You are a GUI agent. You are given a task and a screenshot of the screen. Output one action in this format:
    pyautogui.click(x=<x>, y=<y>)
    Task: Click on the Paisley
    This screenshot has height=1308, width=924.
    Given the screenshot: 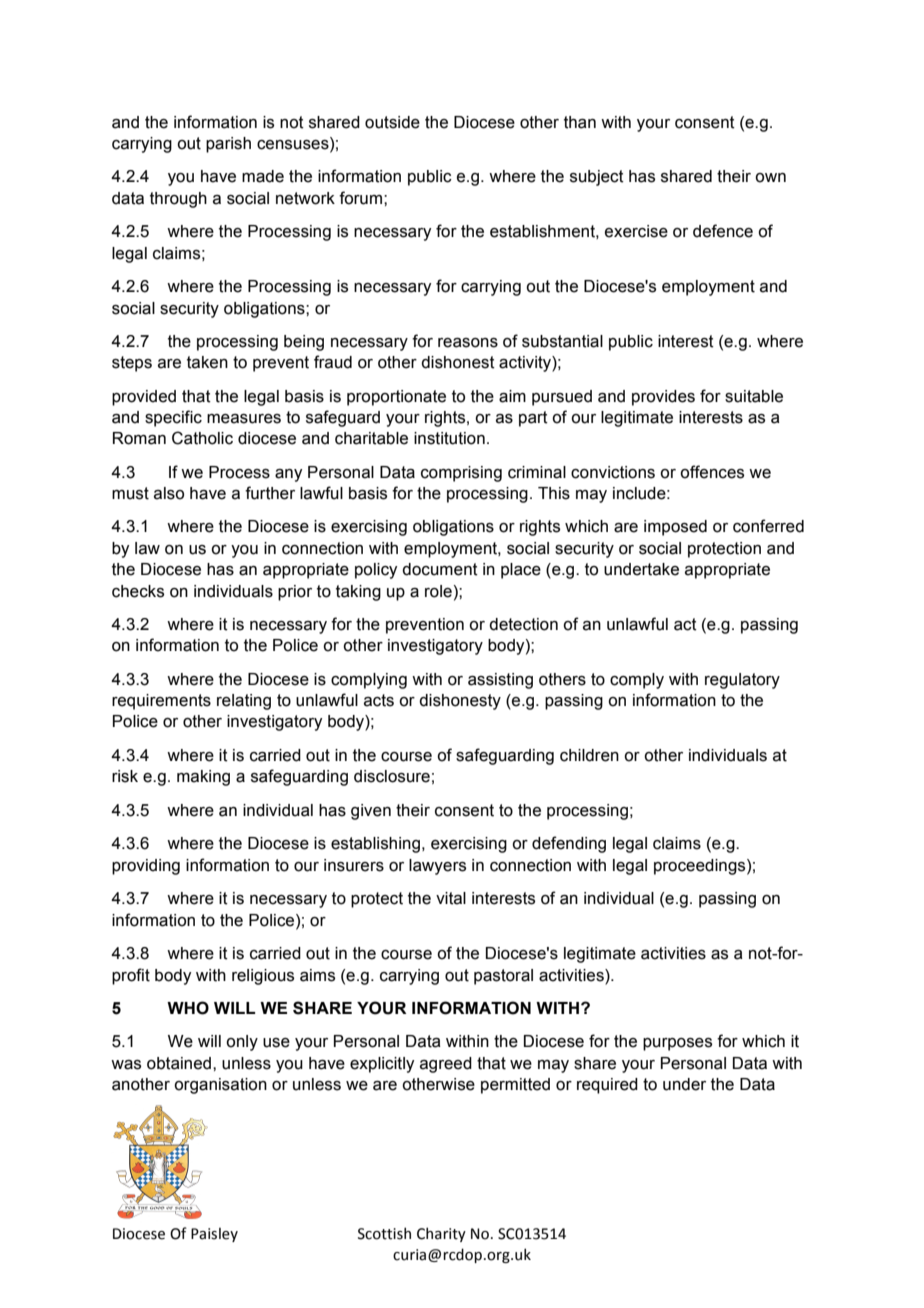 What is the action you would take?
    pyautogui.click(x=214, y=1235)
